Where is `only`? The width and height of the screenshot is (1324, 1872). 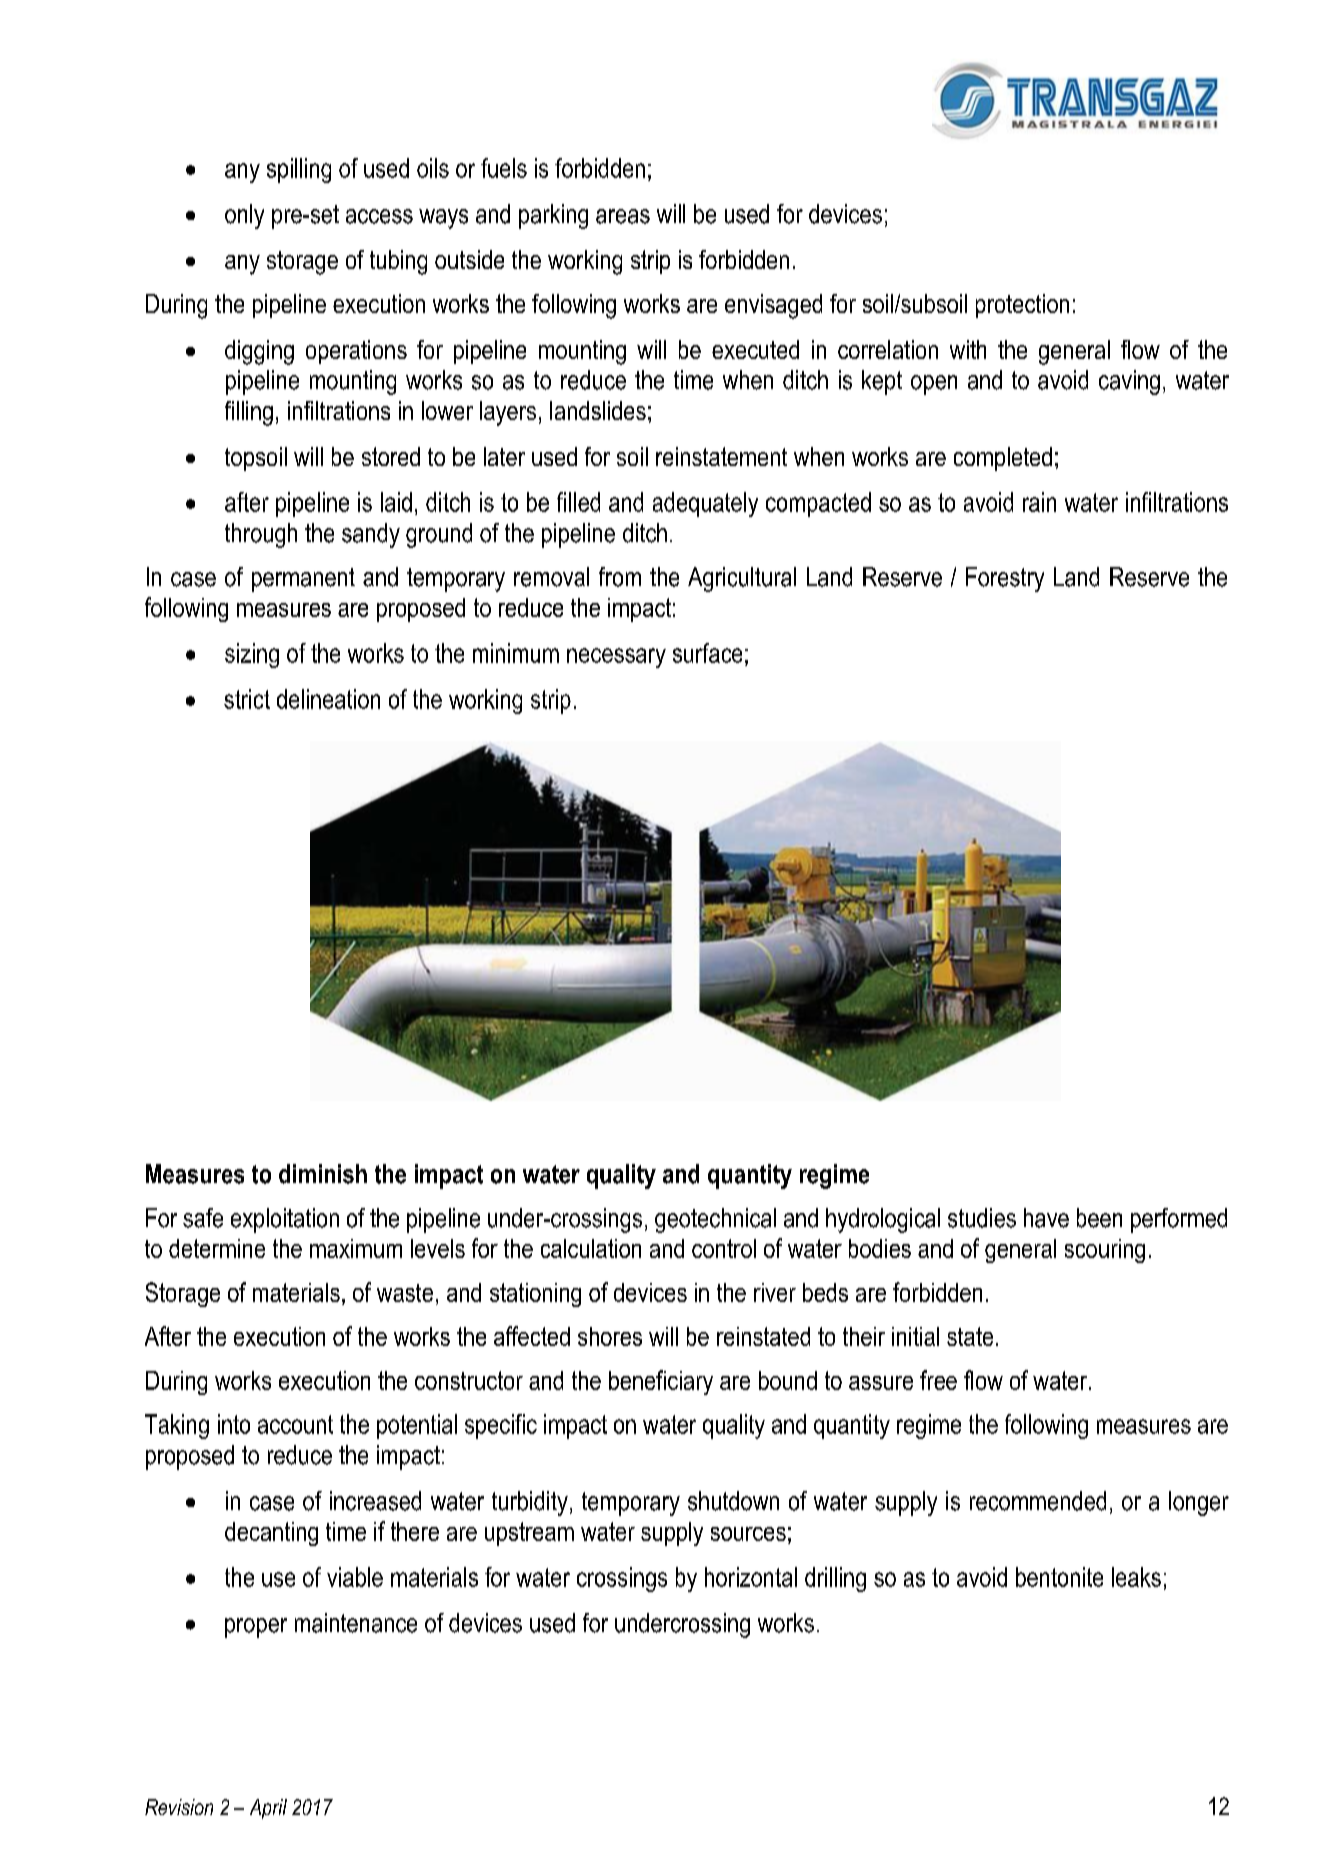 only is located at coordinates (244, 216).
